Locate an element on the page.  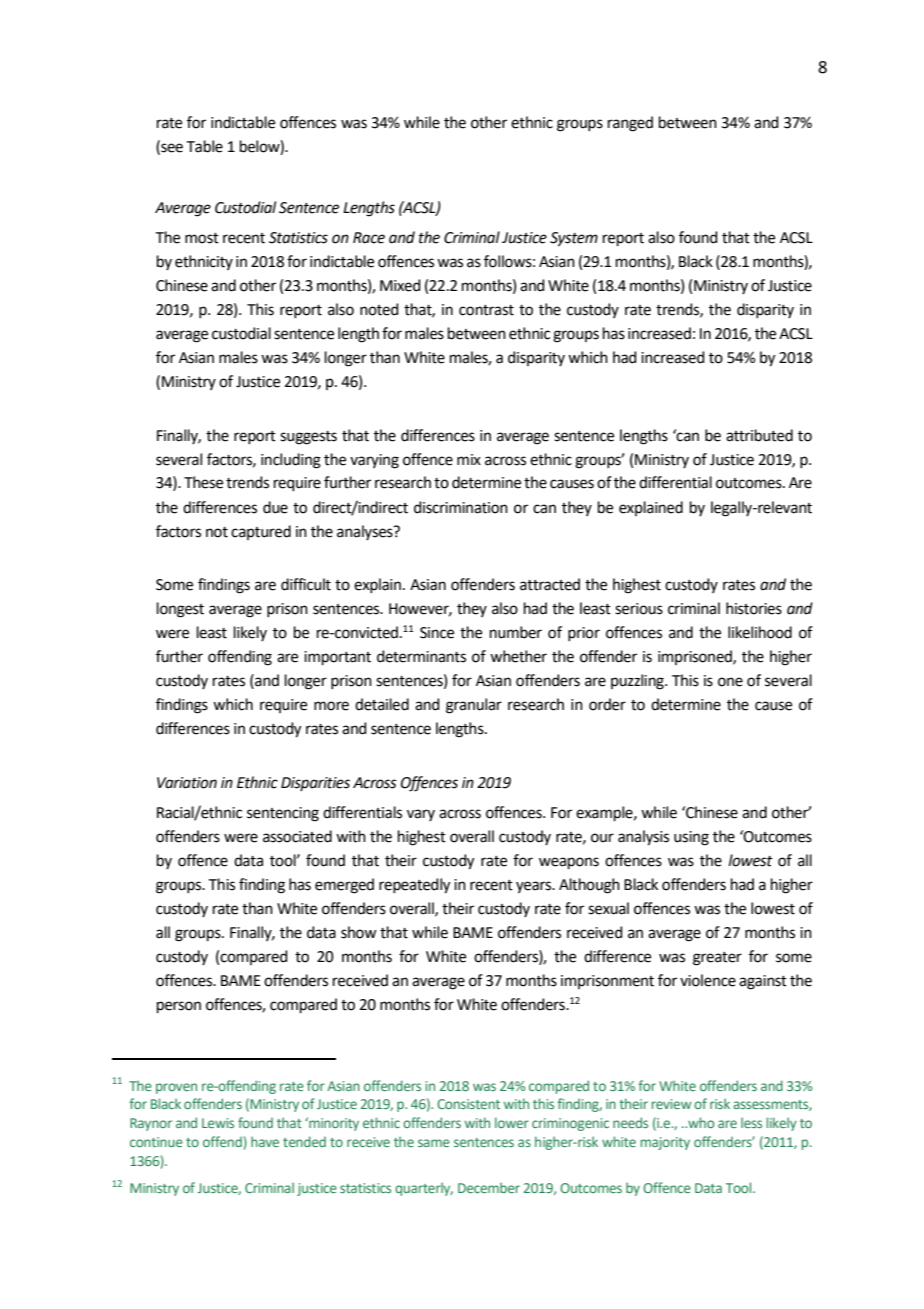
attributed is located at coordinates (759, 435).
